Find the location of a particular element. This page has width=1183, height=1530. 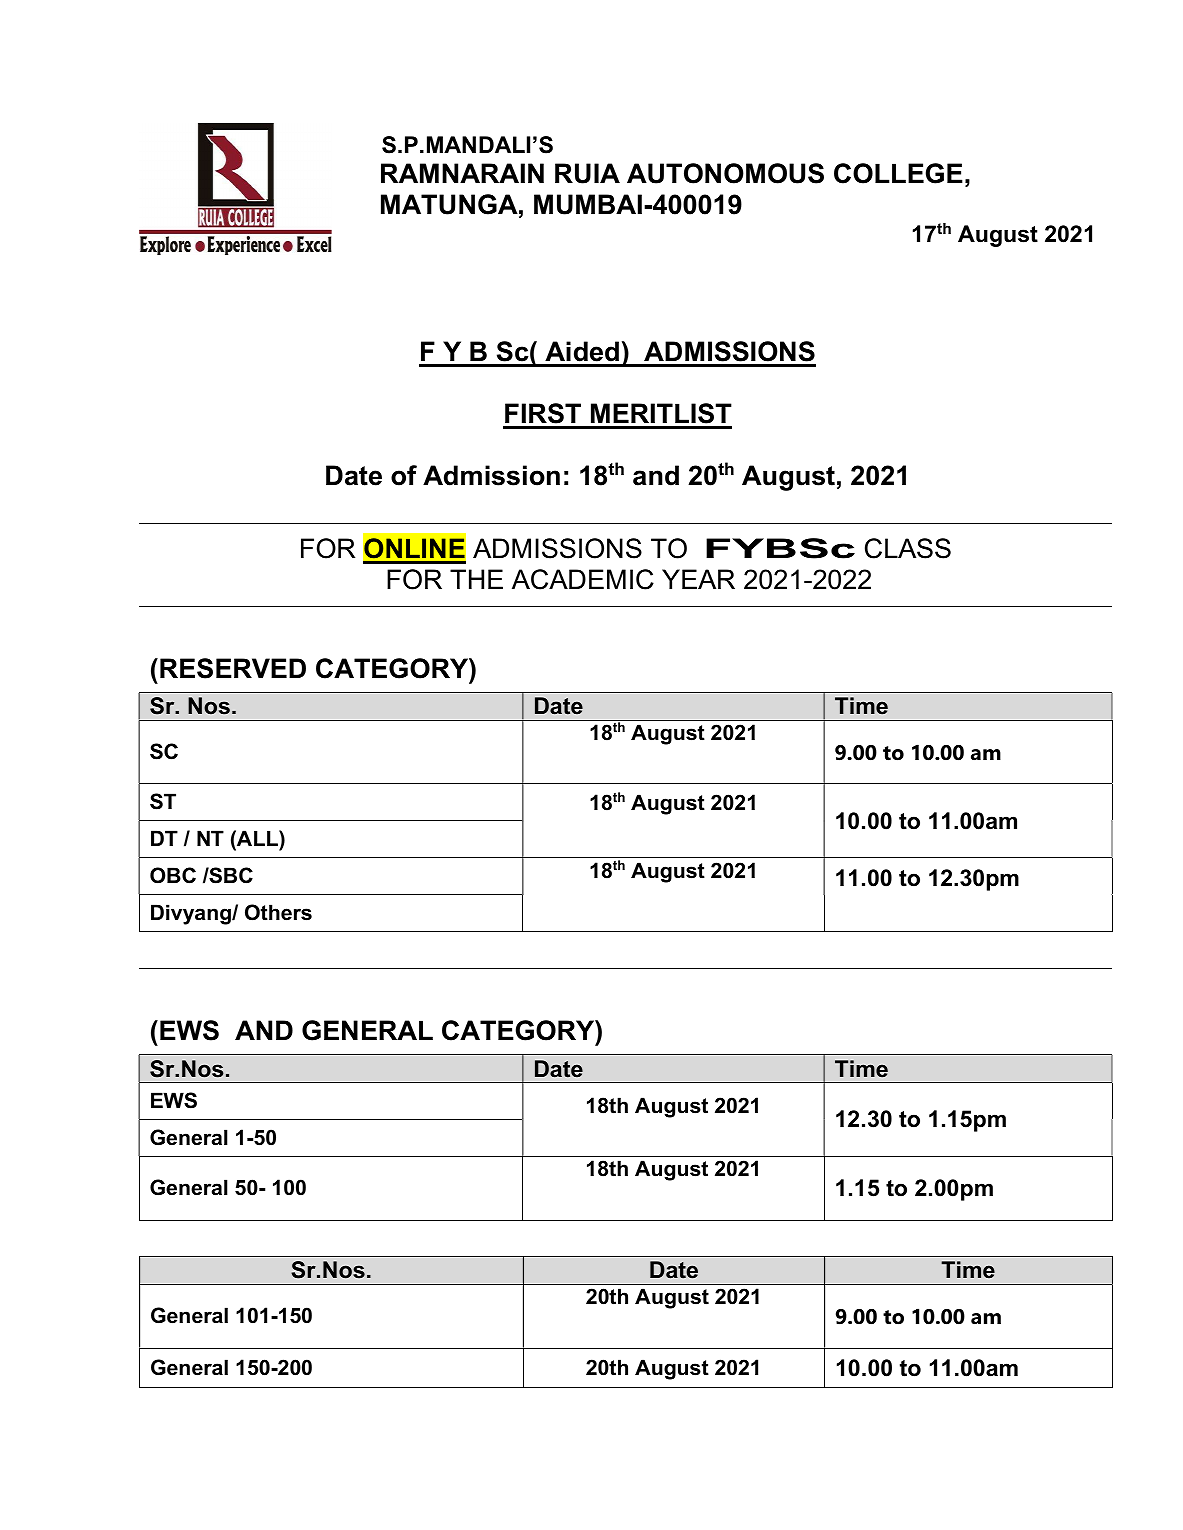

Others is located at coordinates (278, 912).
